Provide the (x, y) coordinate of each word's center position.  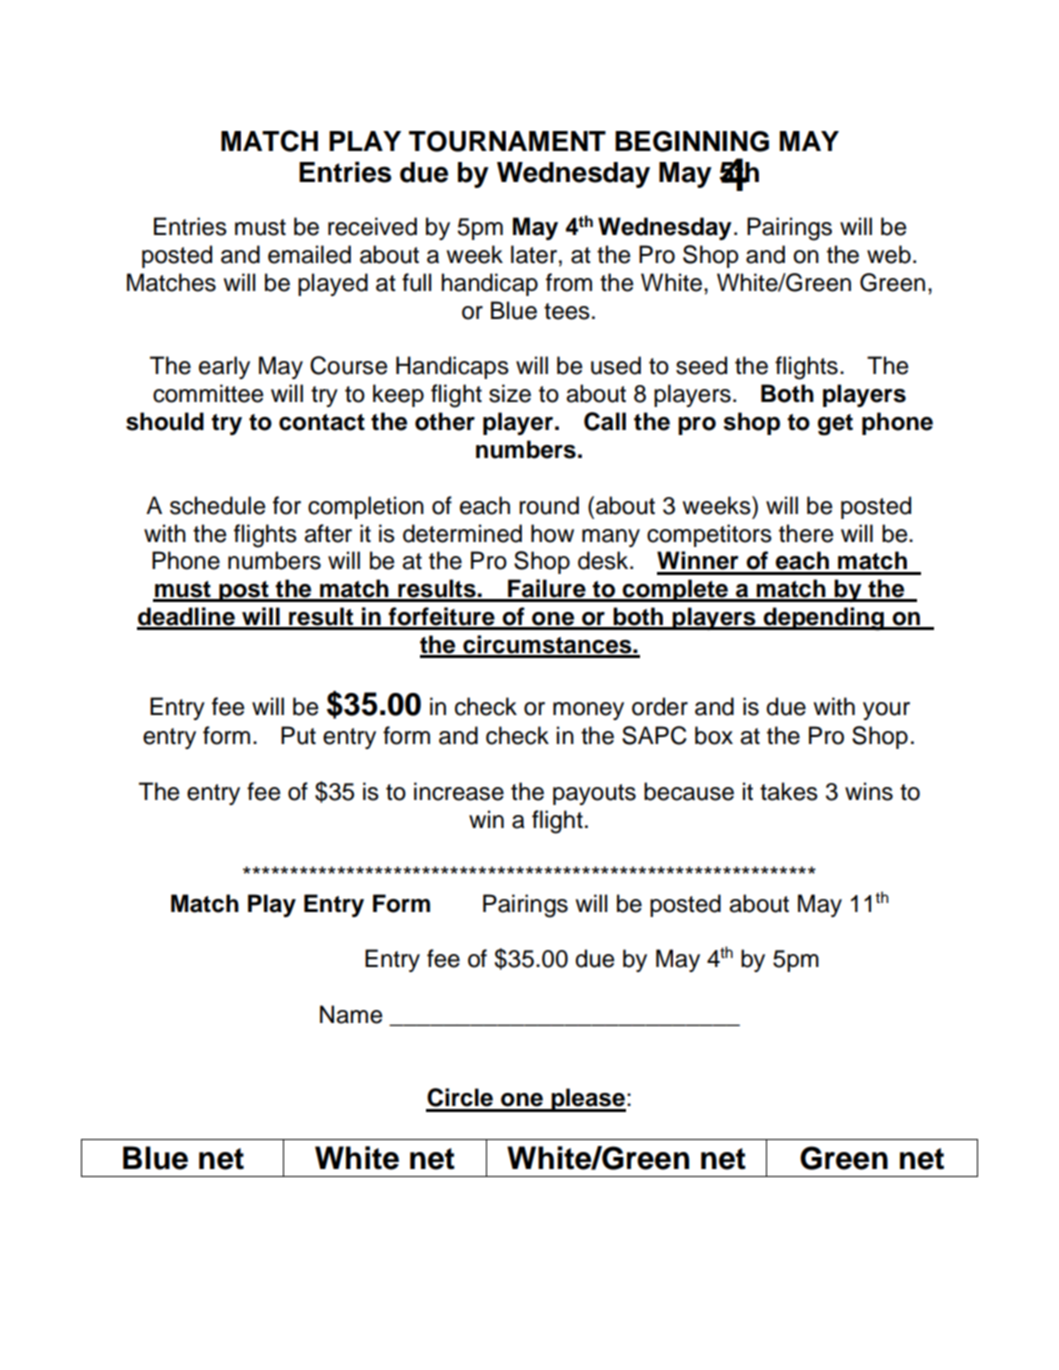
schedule (217, 505)
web (889, 254)
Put (298, 735)
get (835, 425)
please (587, 1100)
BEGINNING (692, 141)
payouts (594, 794)
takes (789, 791)
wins (869, 791)
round (549, 505)
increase (459, 791)
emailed (309, 254)
